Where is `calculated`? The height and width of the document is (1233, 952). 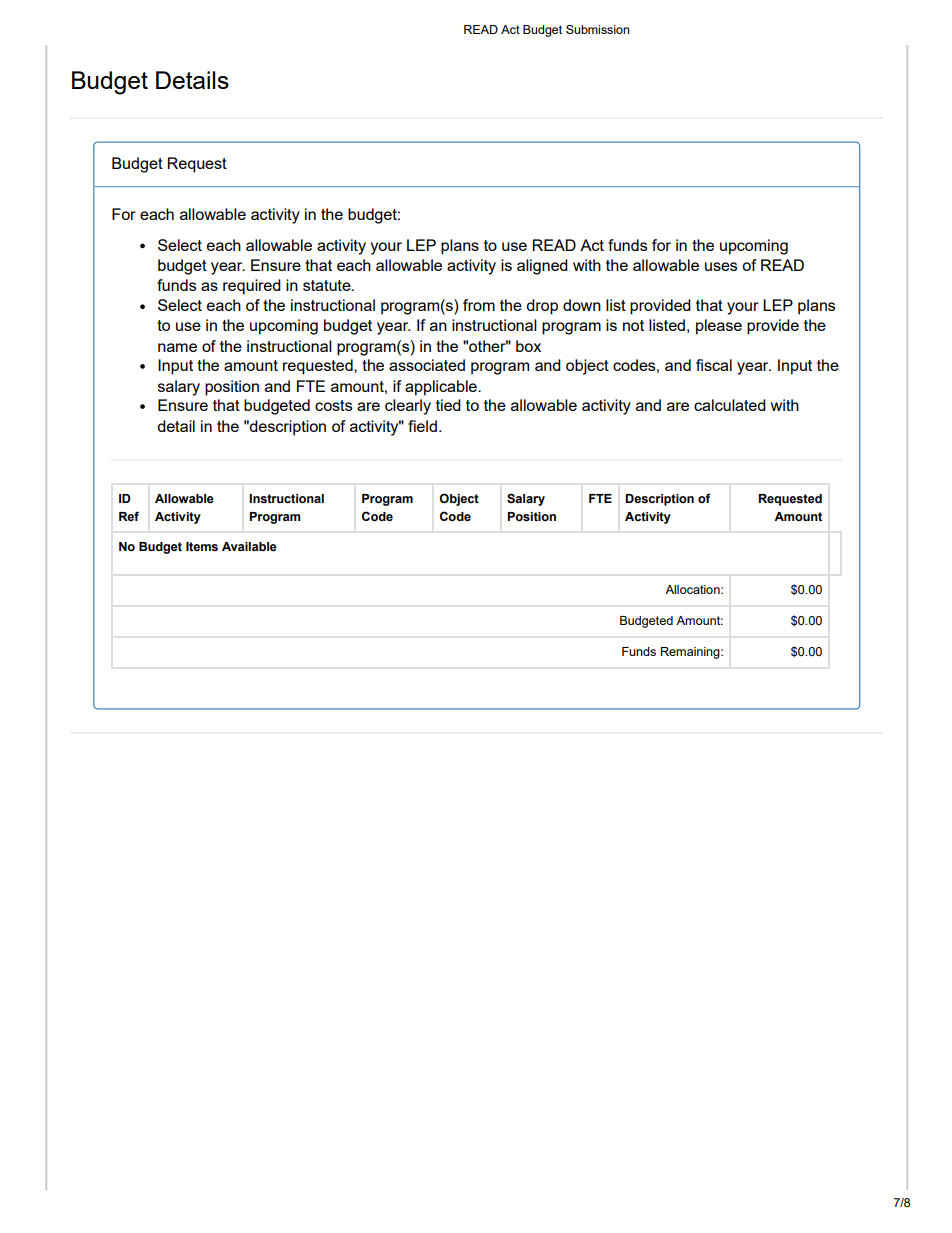 calculated is located at coordinates (730, 405).
